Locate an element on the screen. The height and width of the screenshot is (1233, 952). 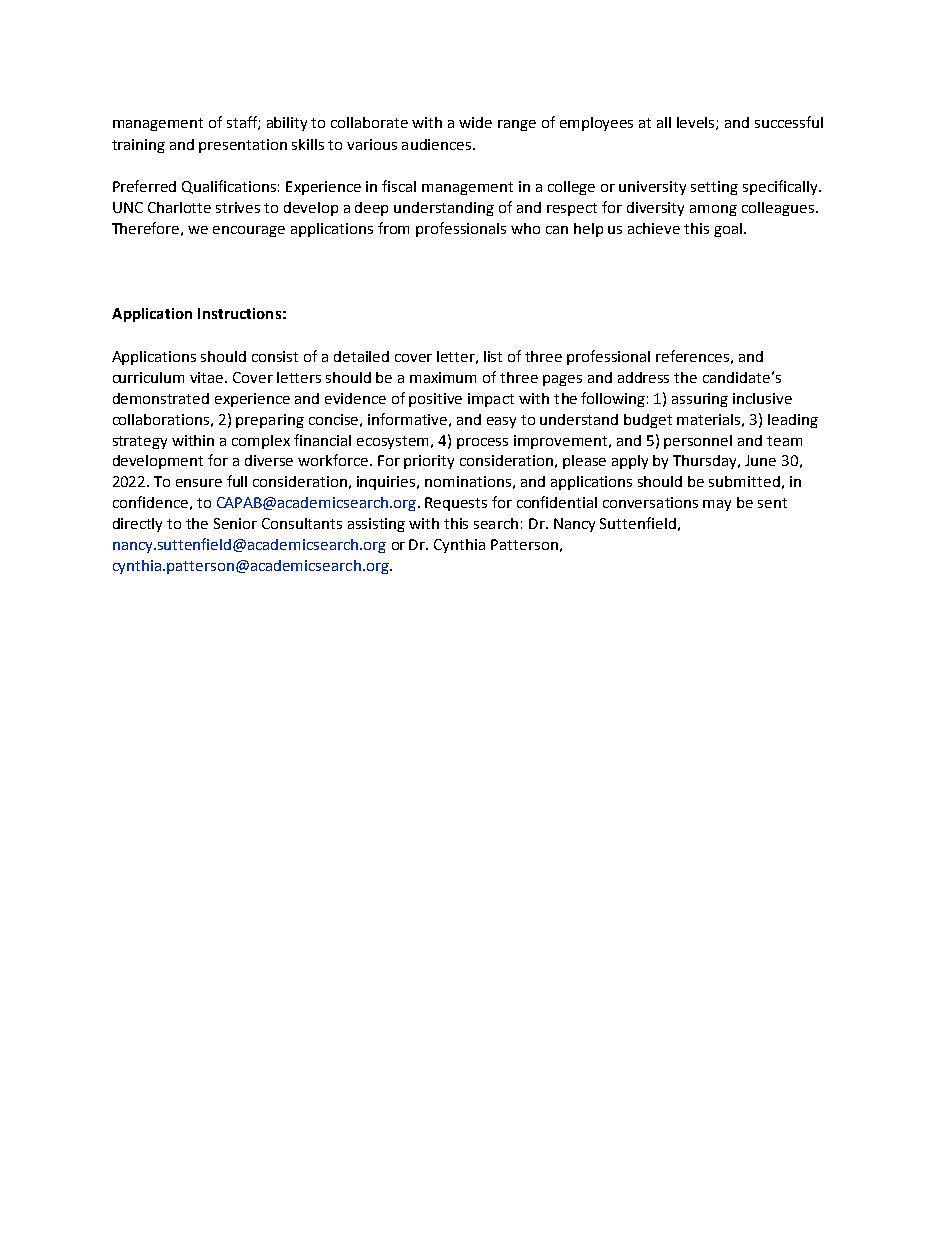
Senior is located at coordinates (235, 523).
